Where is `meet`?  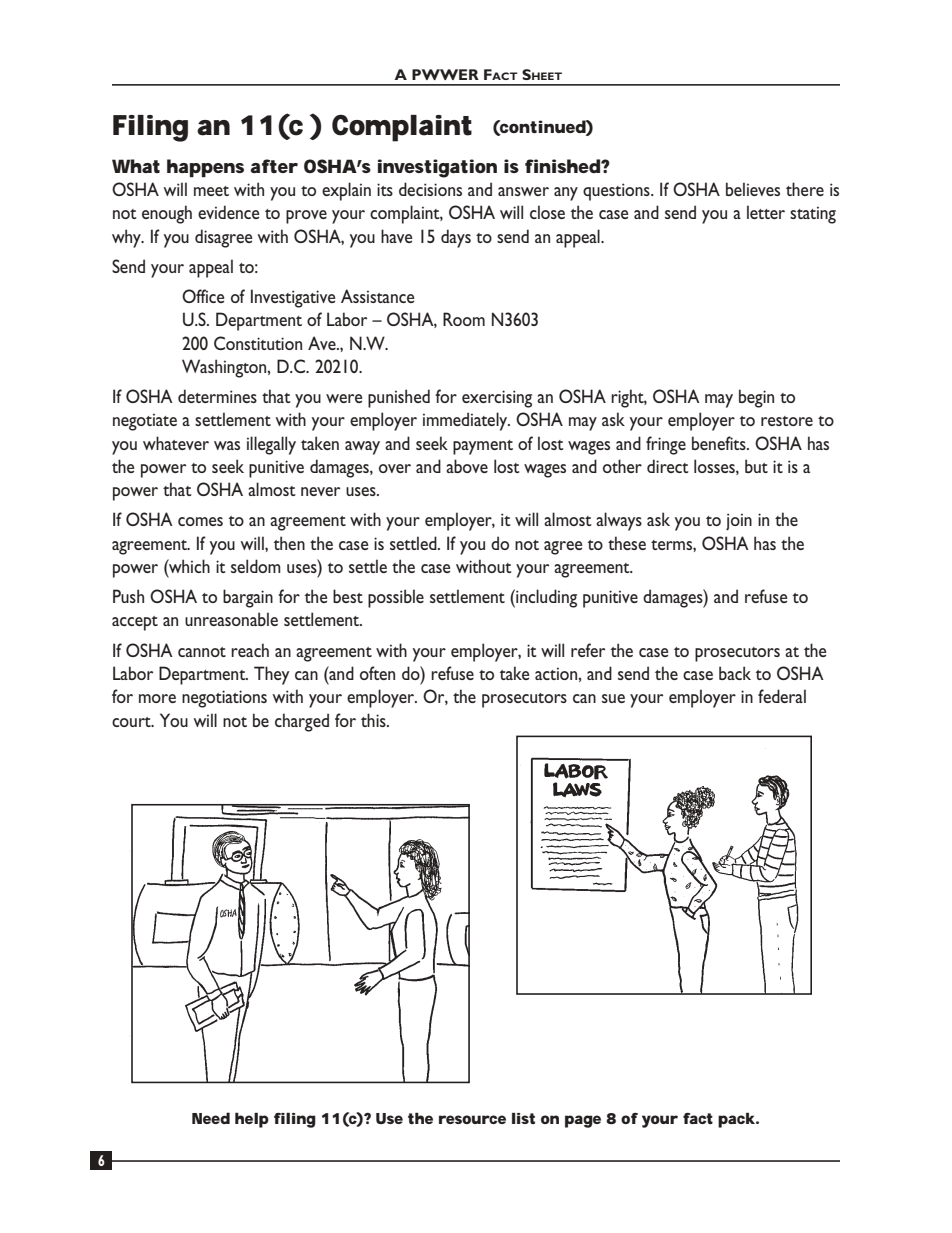
meet is located at coordinates (211, 191).
